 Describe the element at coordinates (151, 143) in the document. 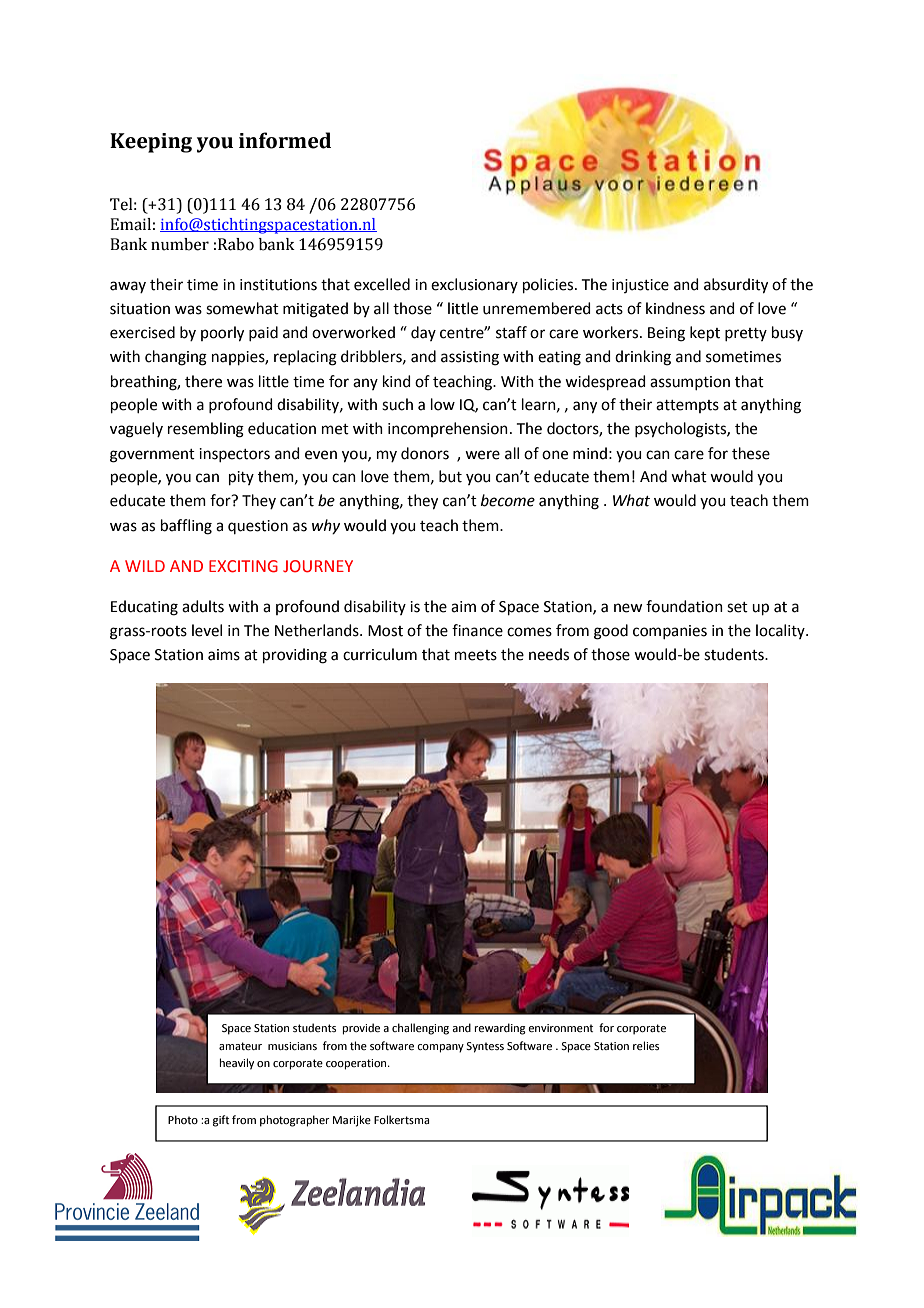

I see `Keeping` at that location.
